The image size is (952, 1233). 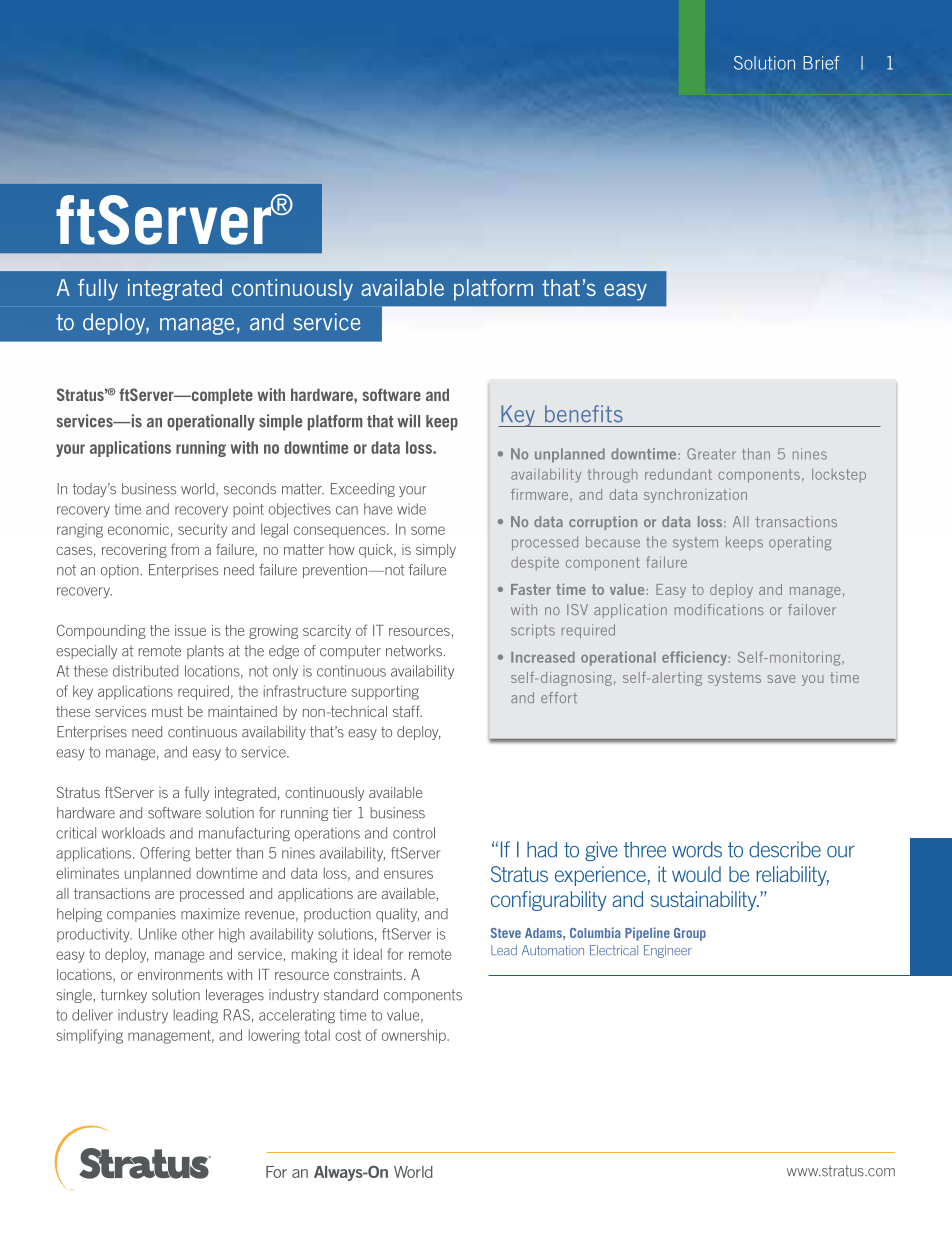 What do you see at coordinates (781, 679) in the page?
I see `save` at bounding box center [781, 679].
